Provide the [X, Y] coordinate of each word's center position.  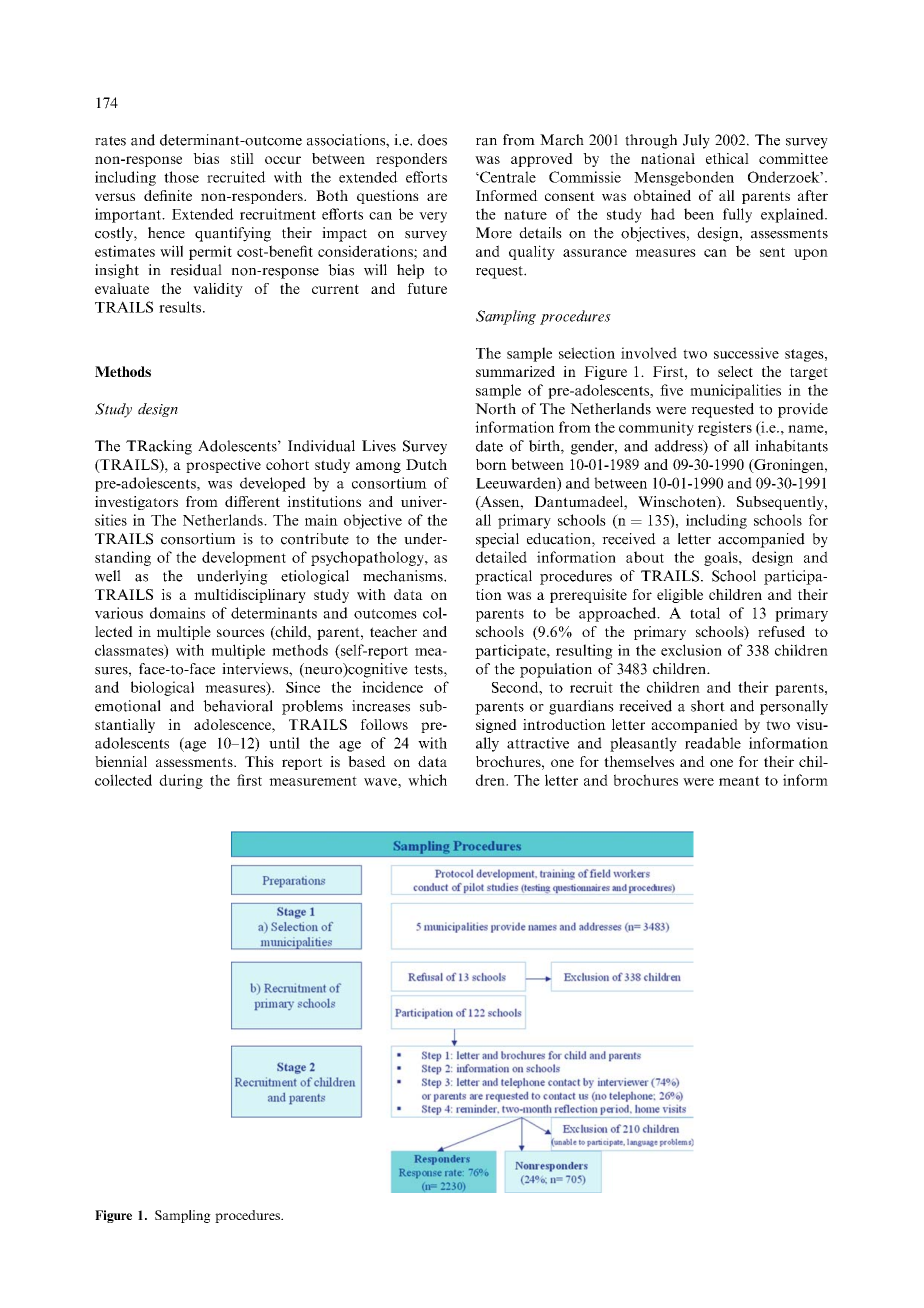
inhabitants [791, 446]
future [427, 288]
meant [739, 781]
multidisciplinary [250, 596]
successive [746, 353]
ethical [727, 158]
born [491, 464]
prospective [223, 466]
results [181, 307]
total [705, 613]
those [181, 177]
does [432, 140]
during [181, 781]
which [427, 780]
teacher [393, 631]
